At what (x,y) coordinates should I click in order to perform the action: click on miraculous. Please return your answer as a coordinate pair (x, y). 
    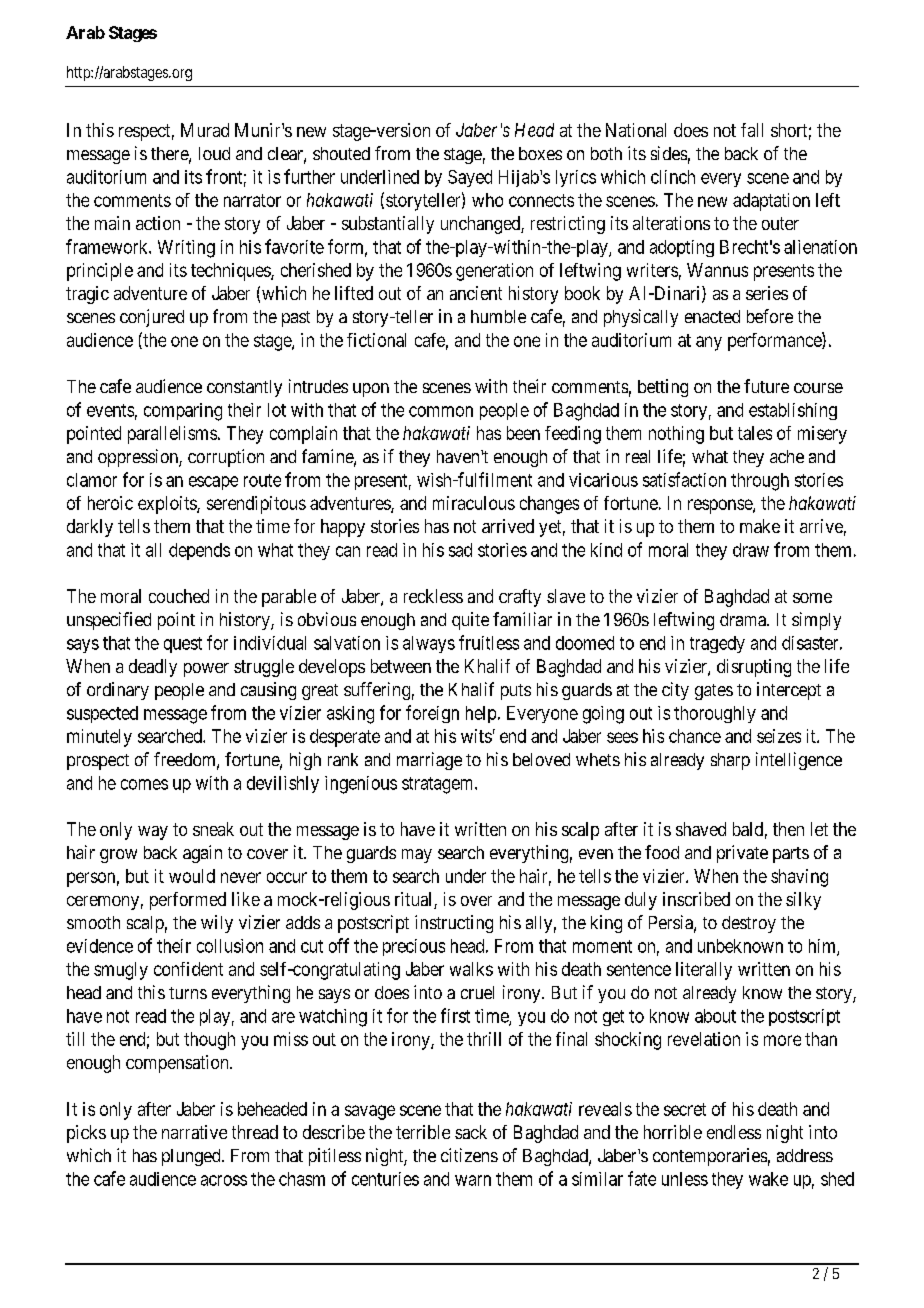
    Looking at the image, I should click on (474, 503).
